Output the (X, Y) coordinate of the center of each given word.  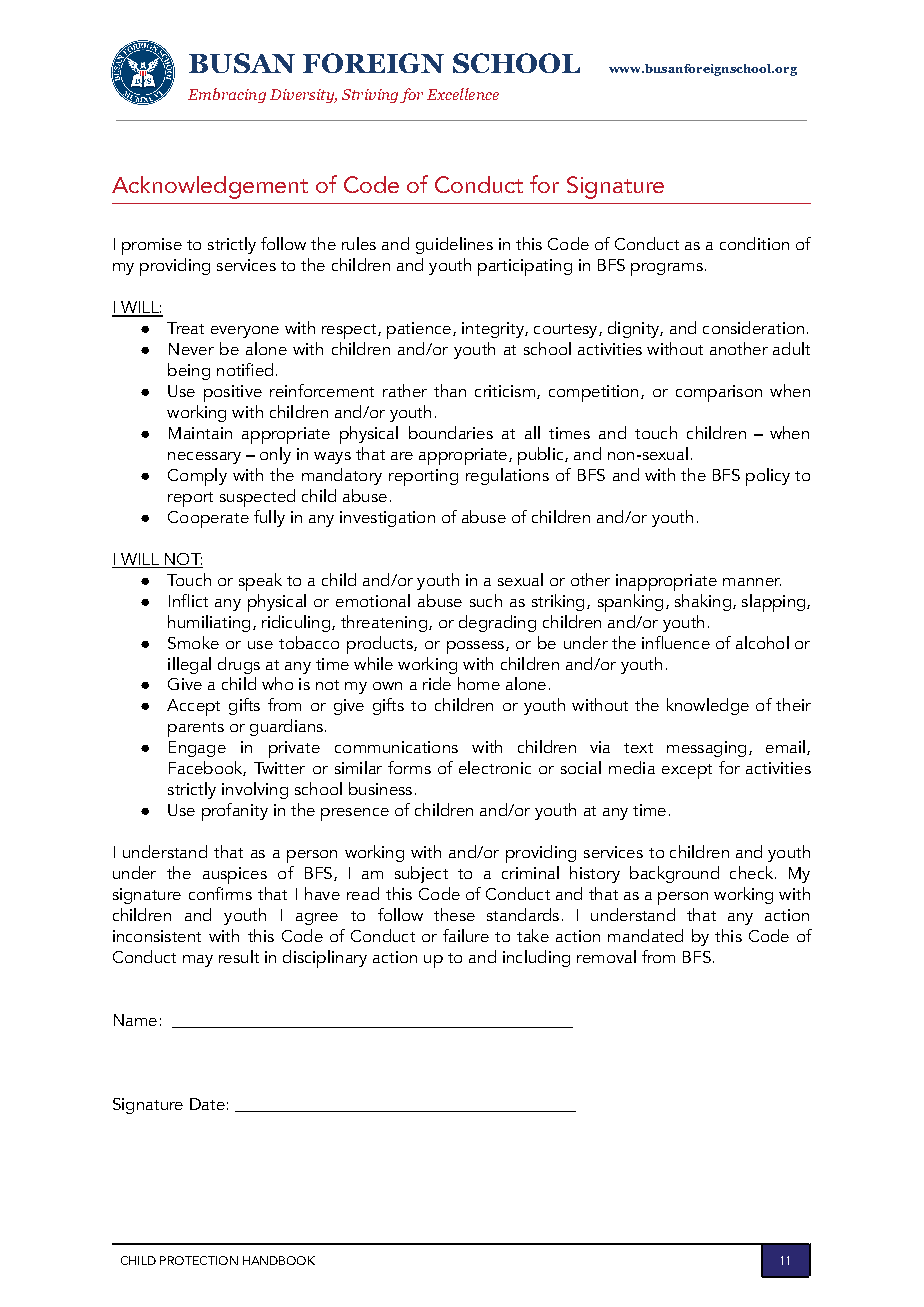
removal (606, 956)
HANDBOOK (279, 1260)
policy (768, 477)
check (753, 872)
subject (421, 874)
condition (754, 243)
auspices (235, 875)
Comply (197, 477)
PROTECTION (199, 1260)
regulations (507, 476)
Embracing (227, 95)
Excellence (463, 94)
